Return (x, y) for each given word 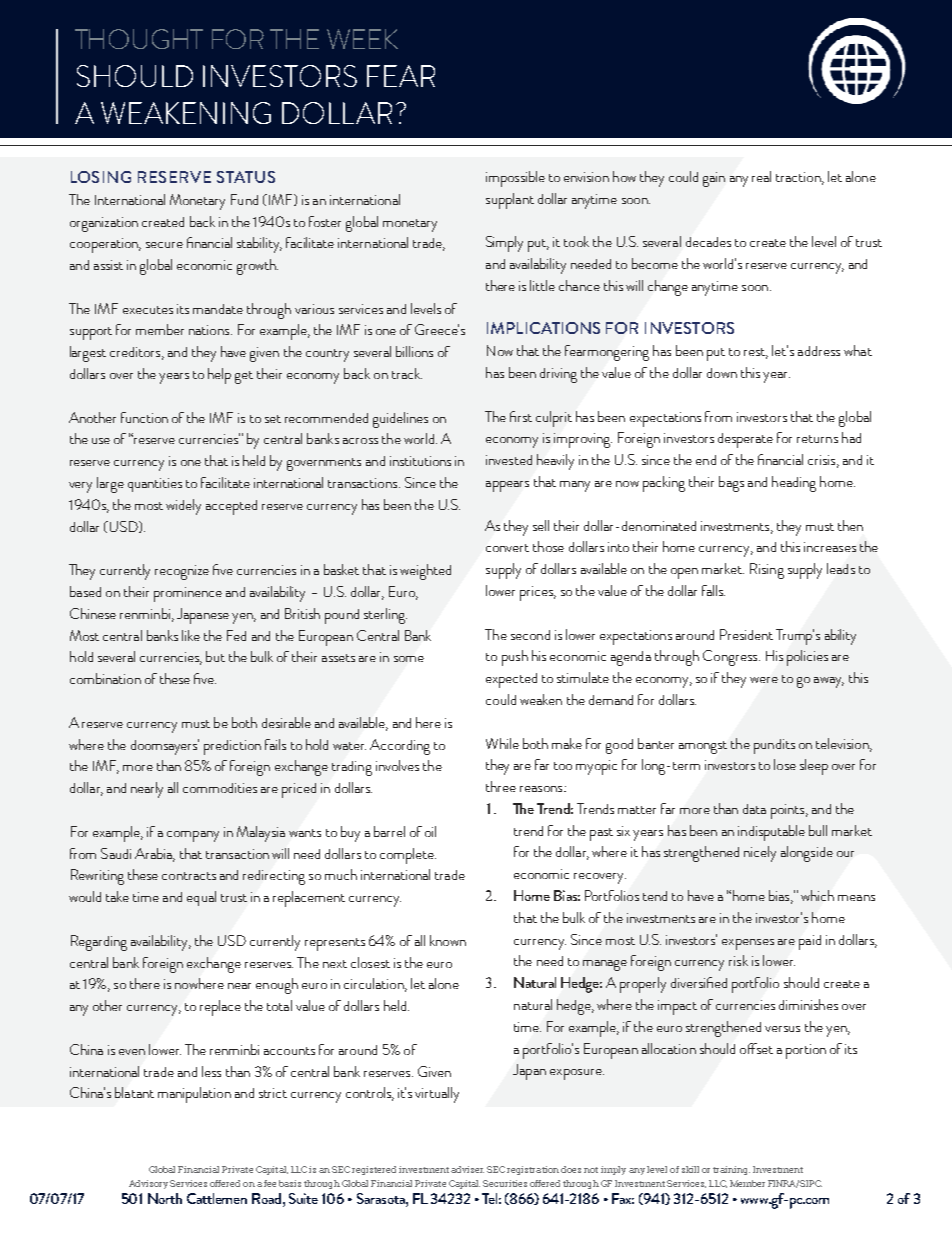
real (761, 176)
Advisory (148, 1184)
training (731, 1170)
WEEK (362, 39)
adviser (467, 1169)
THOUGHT (139, 39)
